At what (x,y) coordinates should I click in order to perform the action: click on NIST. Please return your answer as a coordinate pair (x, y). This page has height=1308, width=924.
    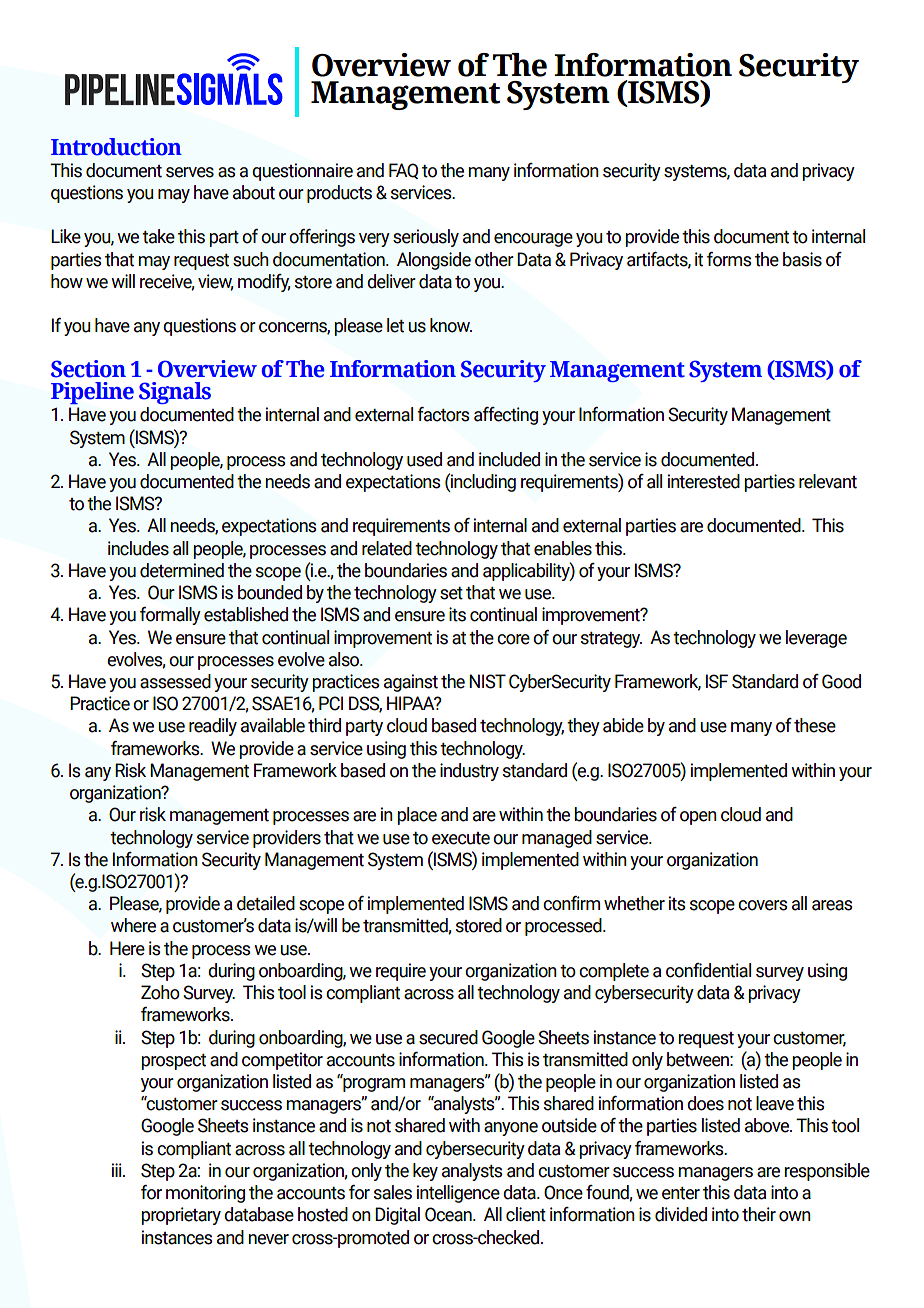
    Looking at the image, I should click on (487, 681).
